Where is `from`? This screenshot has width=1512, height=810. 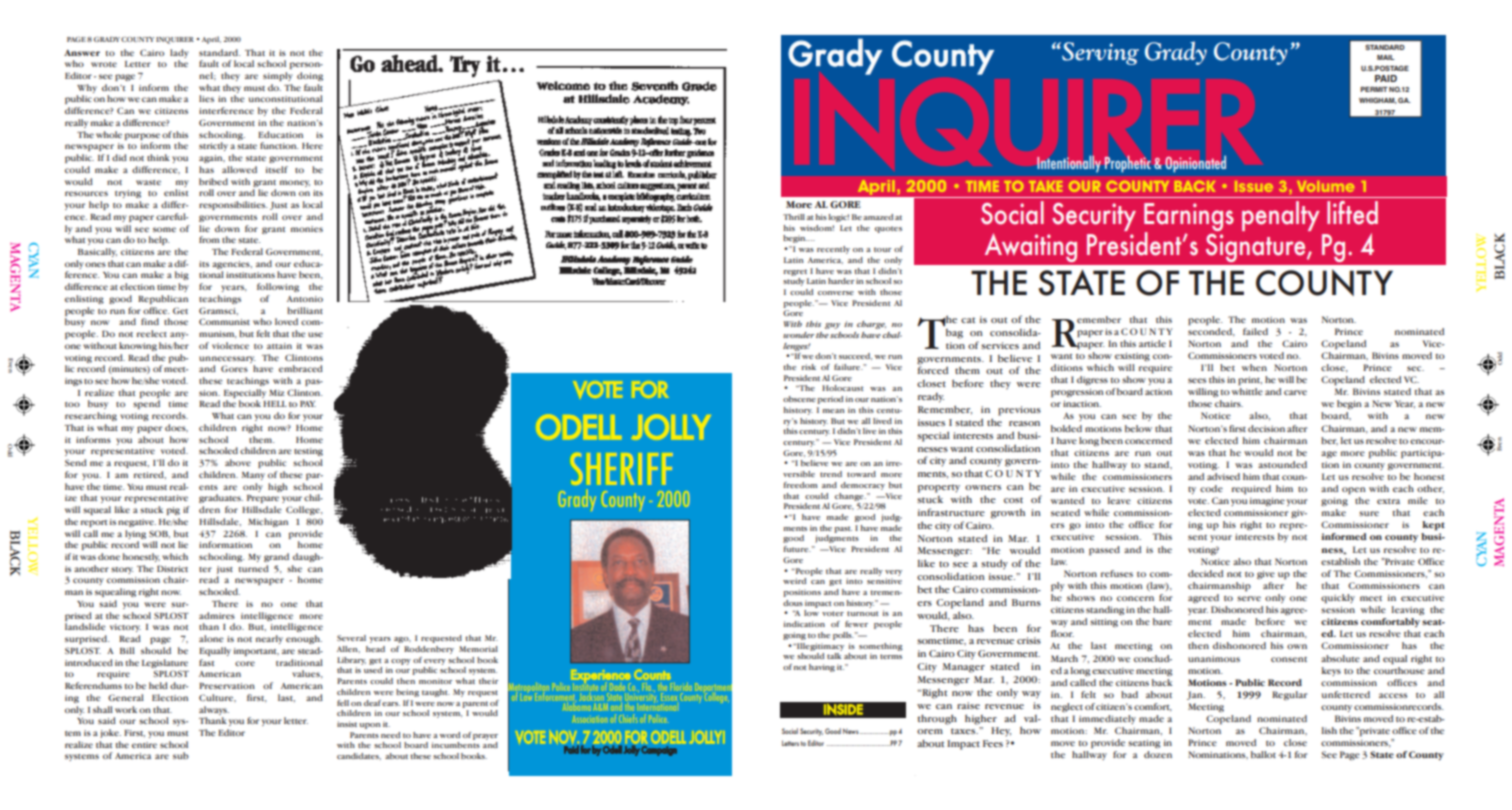
from is located at coordinates (209, 239).
